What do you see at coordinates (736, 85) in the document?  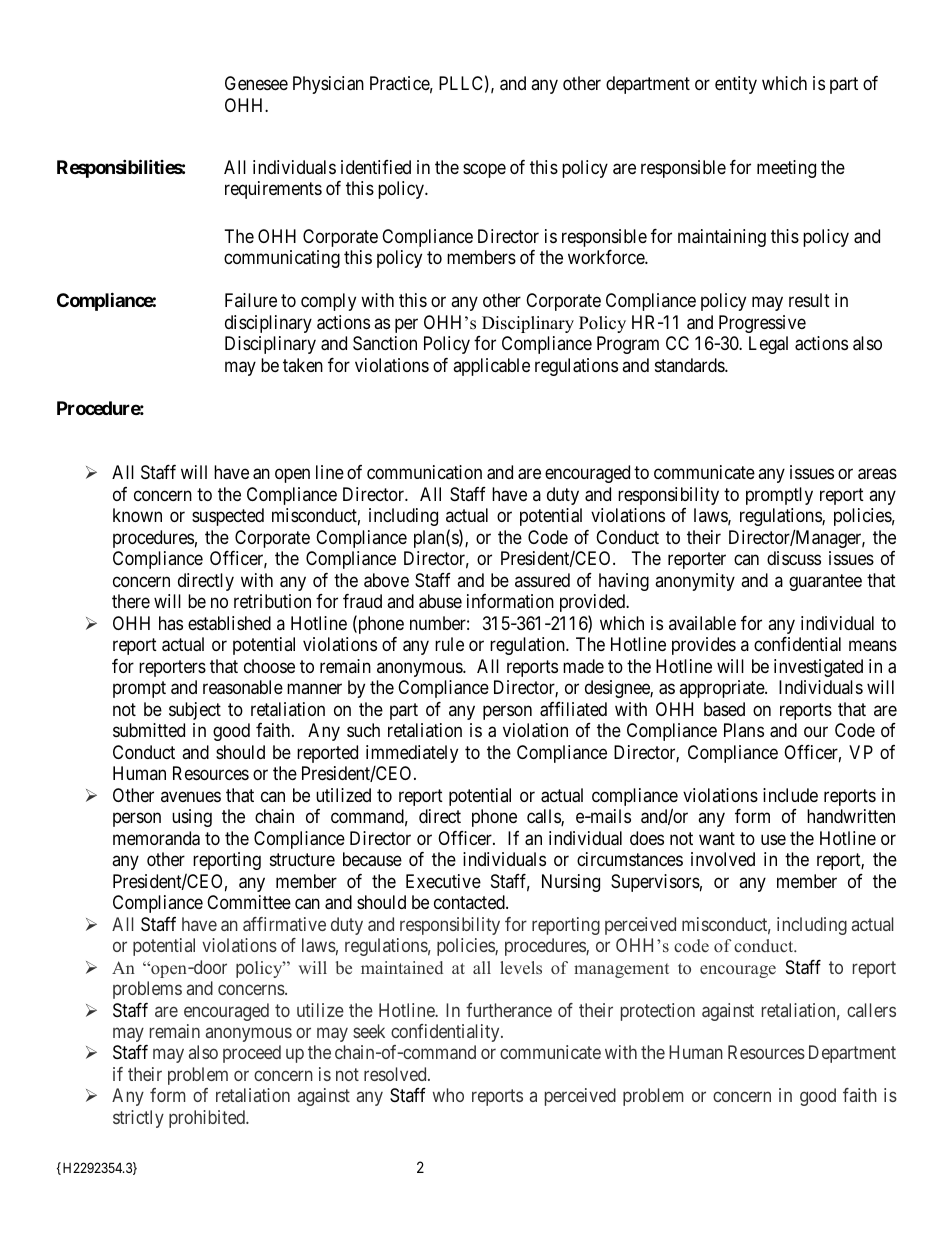 I see `entity` at bounding box center [736, 85].
